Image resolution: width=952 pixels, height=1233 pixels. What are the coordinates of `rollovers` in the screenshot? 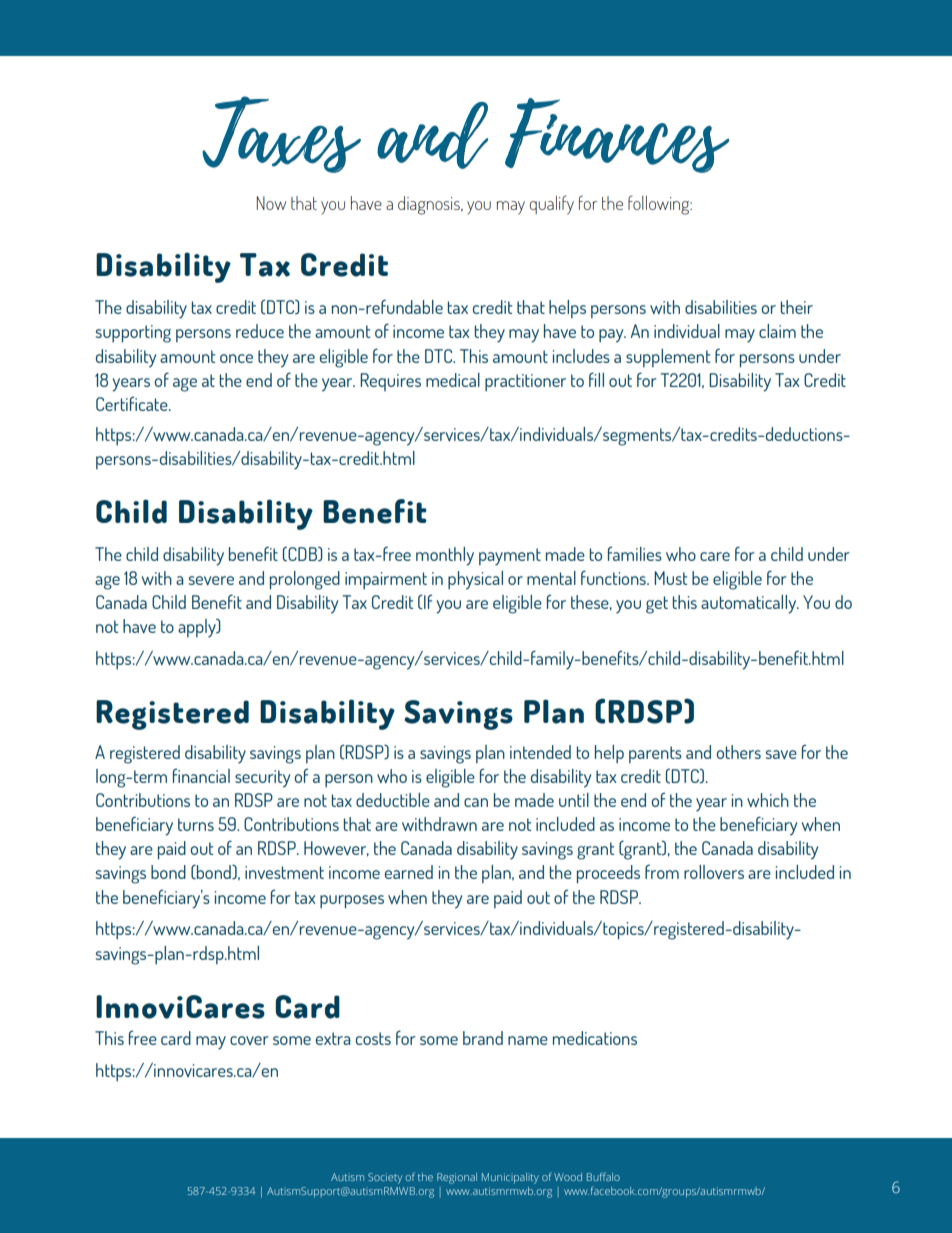 It's located at (714, 872).
